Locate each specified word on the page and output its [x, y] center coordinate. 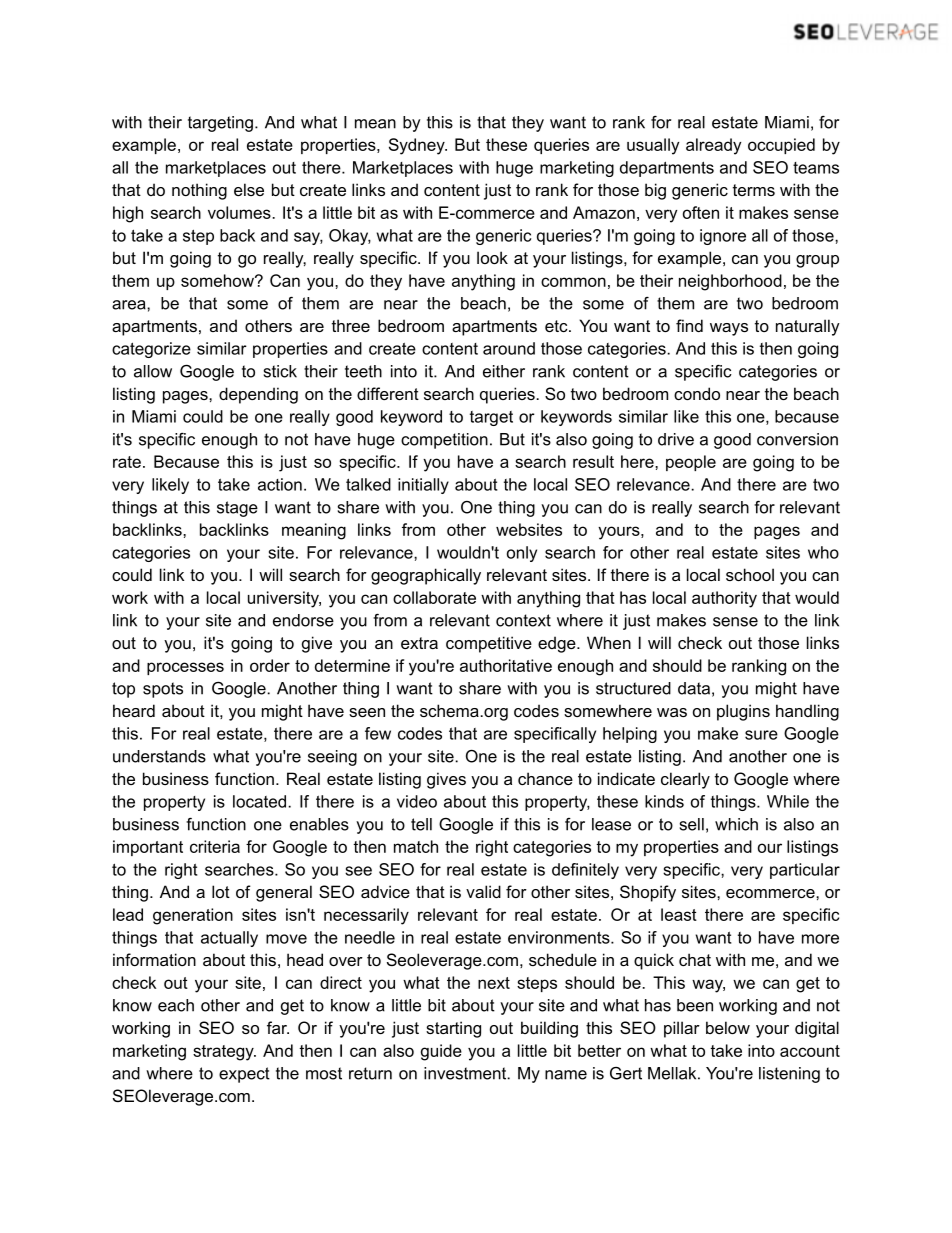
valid [483, 891]
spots [163, 690]
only [522, 554]
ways [729, 329]
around [509, 348]
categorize [151, 350]
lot [221, 891]
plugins [743, 712]
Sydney [418, 146]
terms [754, 190]
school [750, 574]
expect [244, 1075]
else [249, 189]
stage [237, 509]
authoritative [506, 665]
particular [805, 871]
